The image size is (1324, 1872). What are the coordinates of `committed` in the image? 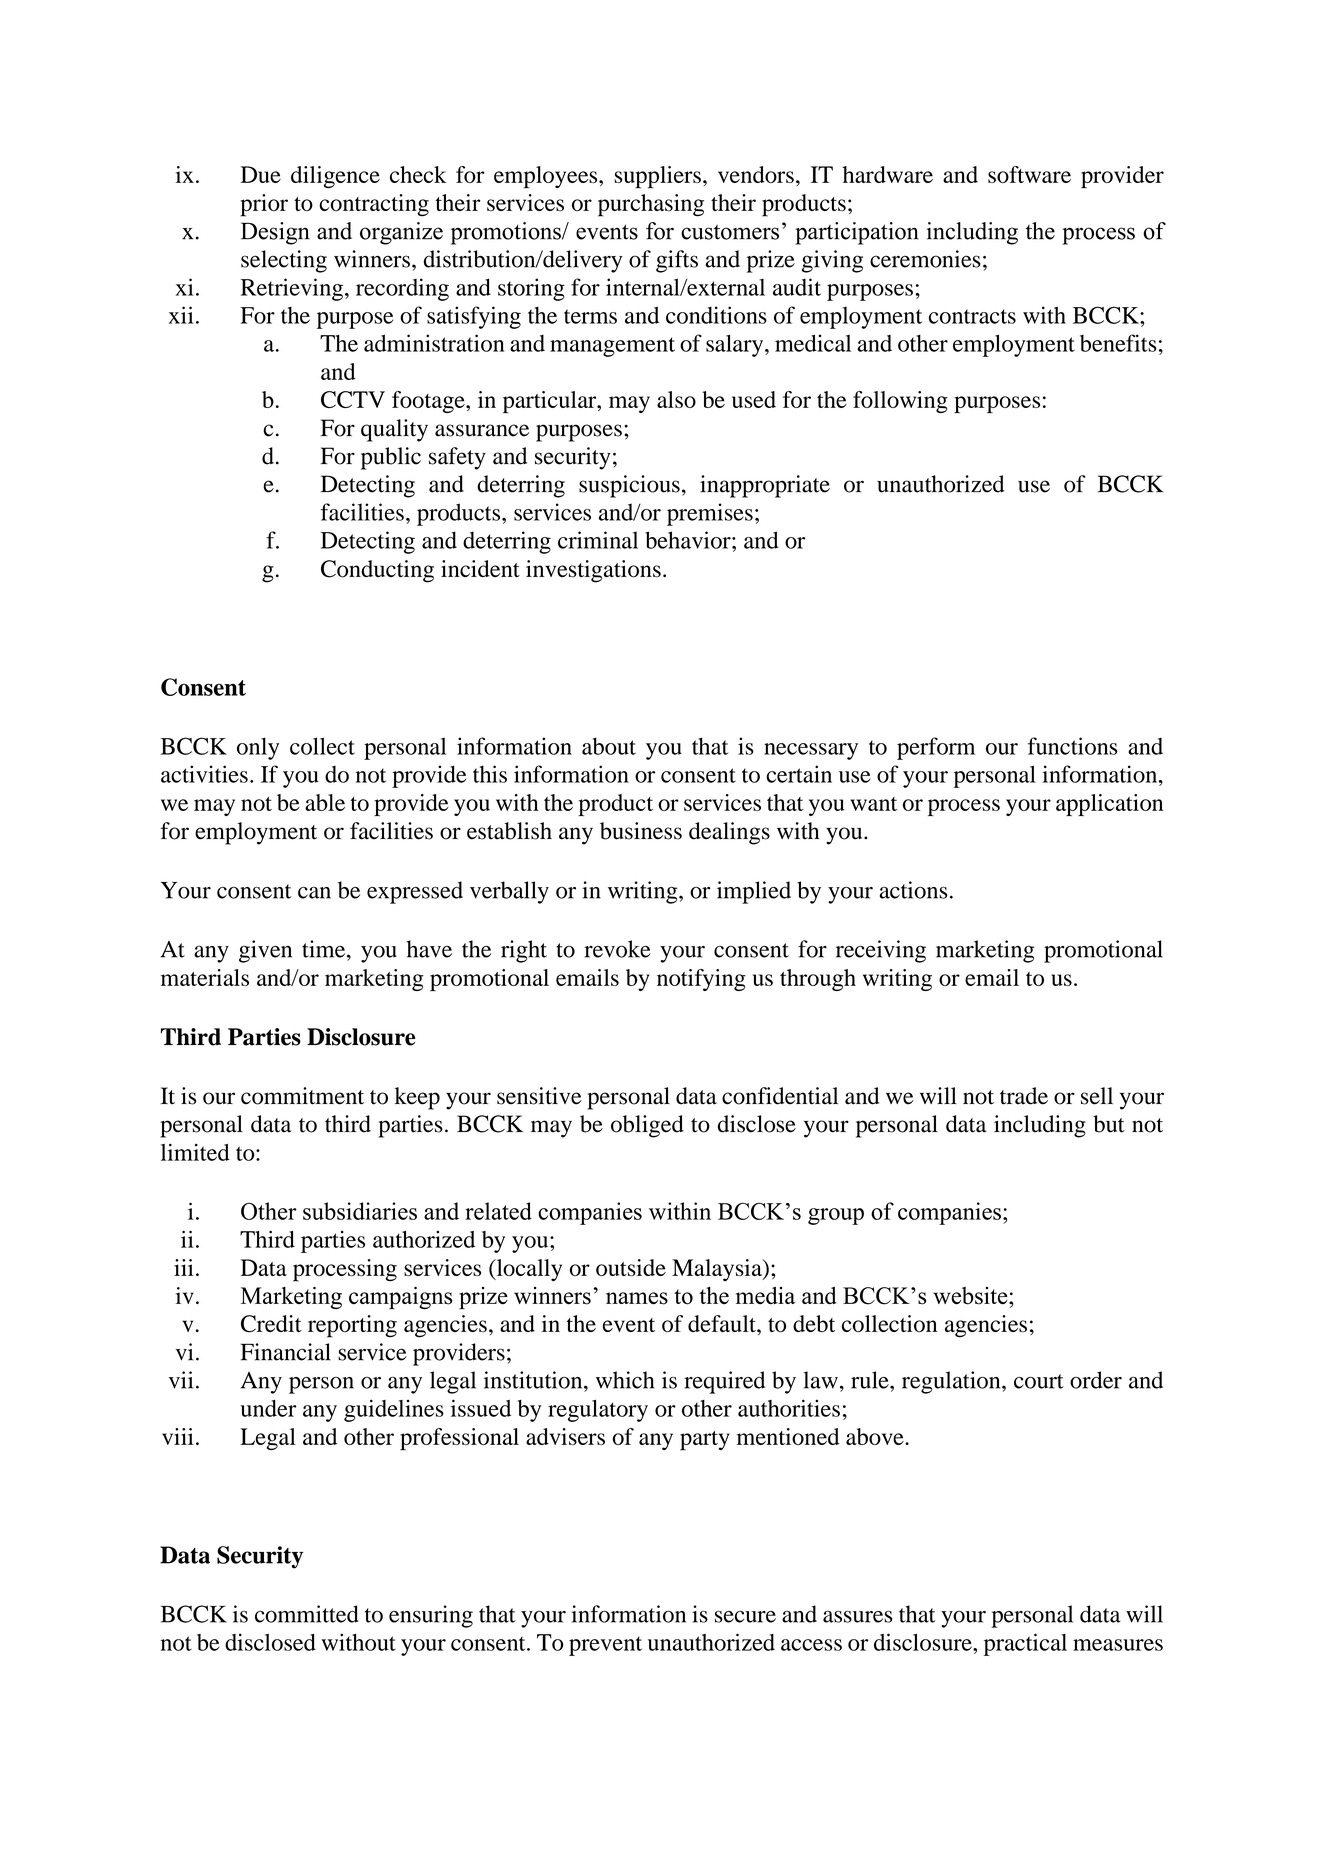 It's located at (307, 1614).
